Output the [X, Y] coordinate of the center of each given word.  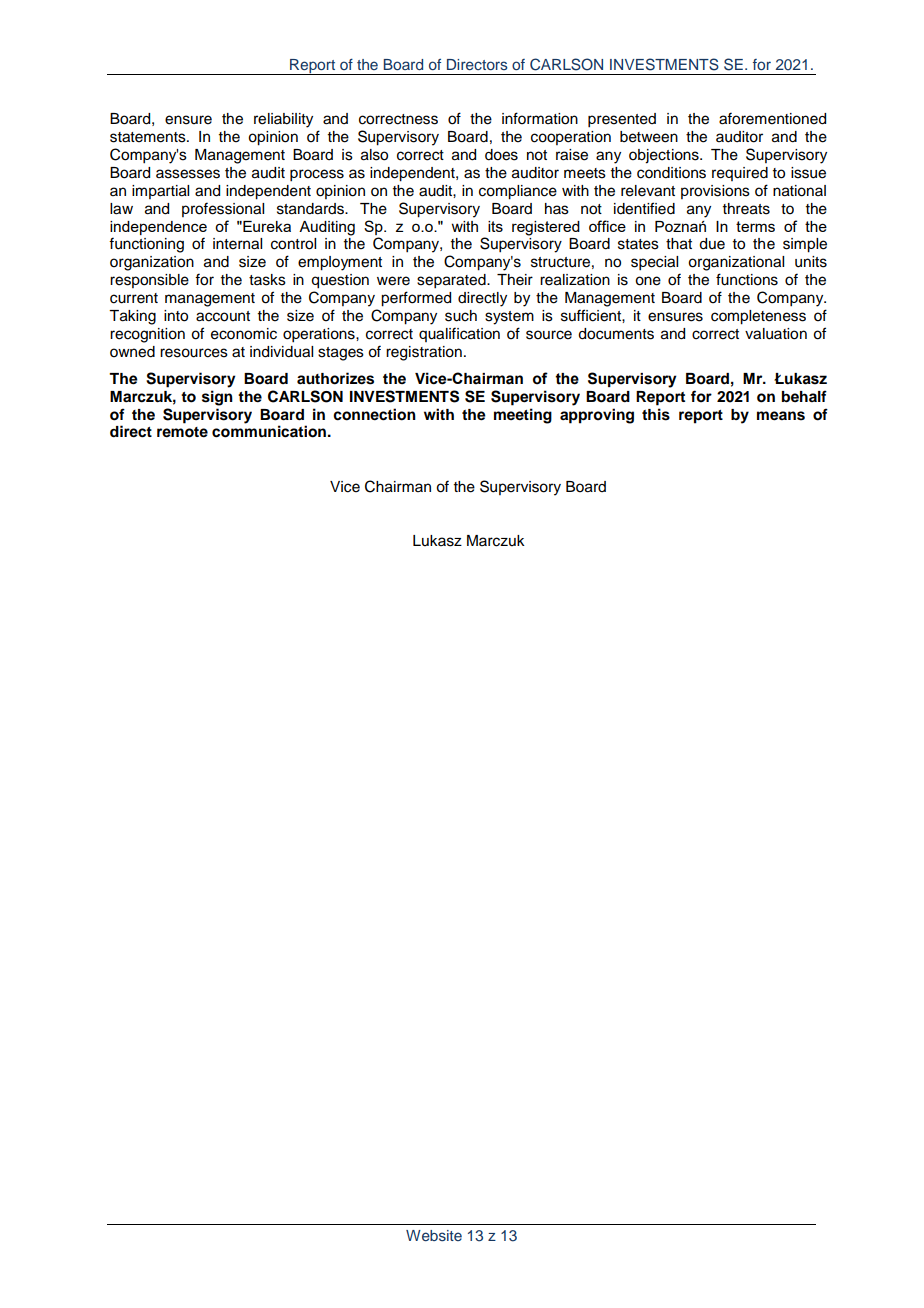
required [740, 174]
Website [434, 1235]
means [781, 416]
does [501, 155]
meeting [523, 416]
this [656, 414]
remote [182, 432]
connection [374, 414]
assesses [188, 174]
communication [269, 431]
